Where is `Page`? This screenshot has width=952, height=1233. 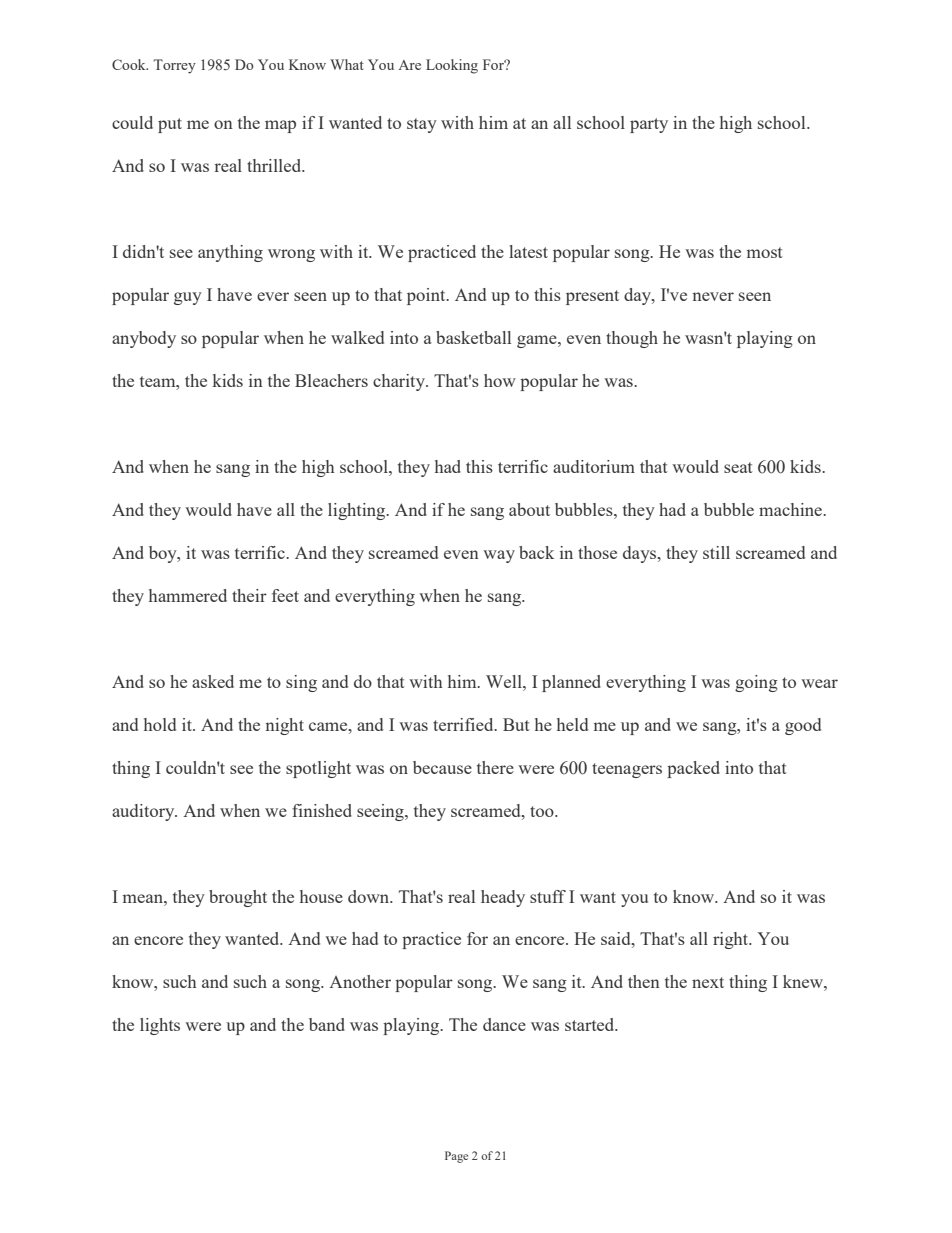
Page is located at coordinates (456, 1157).
